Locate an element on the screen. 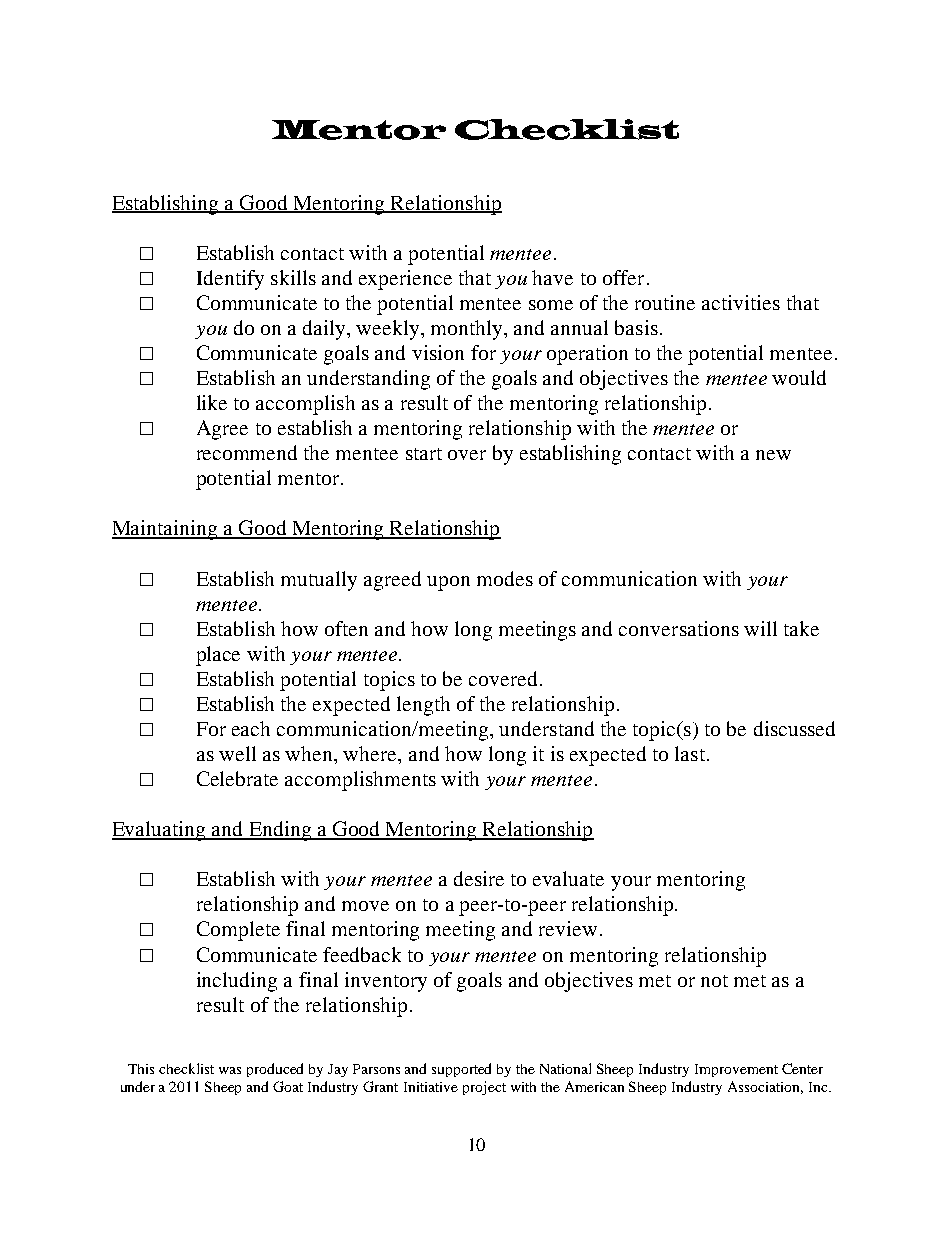 This screenshot has height=1233, width=952. supported is located at coordinates (461, 1070).
